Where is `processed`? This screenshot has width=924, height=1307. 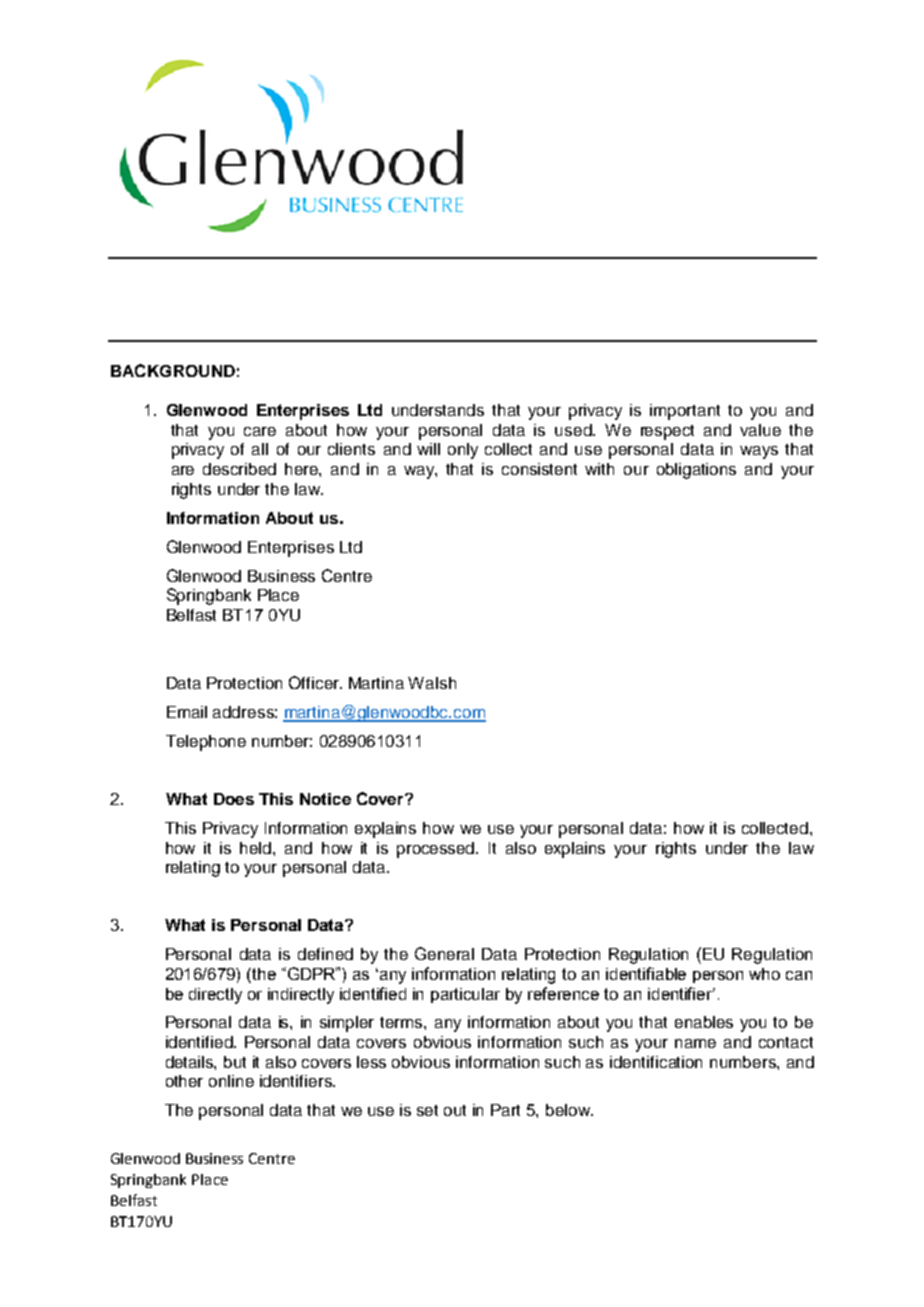 processed is located at coordinates (437, 850).
